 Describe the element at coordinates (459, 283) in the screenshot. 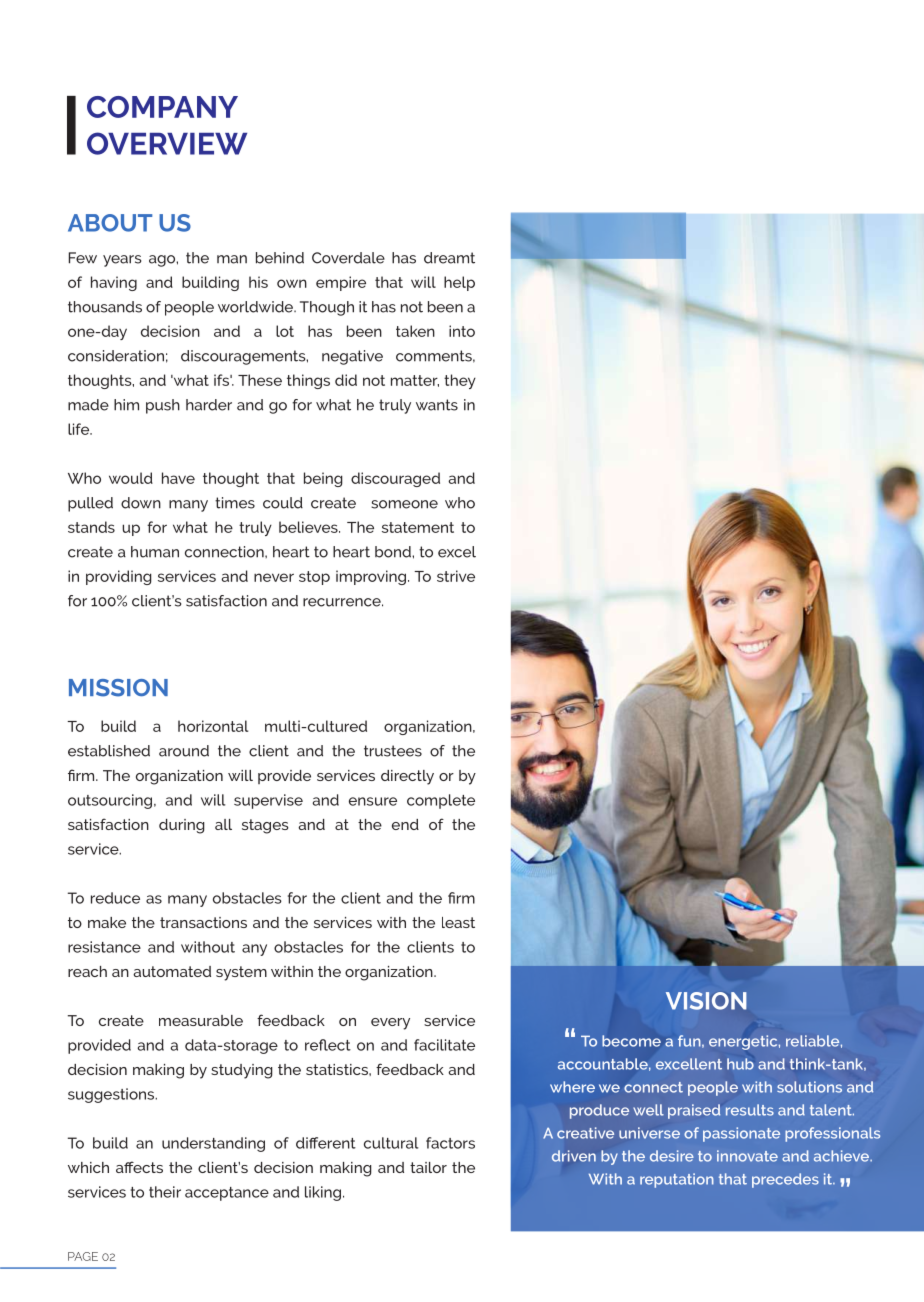

I see `help` at that location.
